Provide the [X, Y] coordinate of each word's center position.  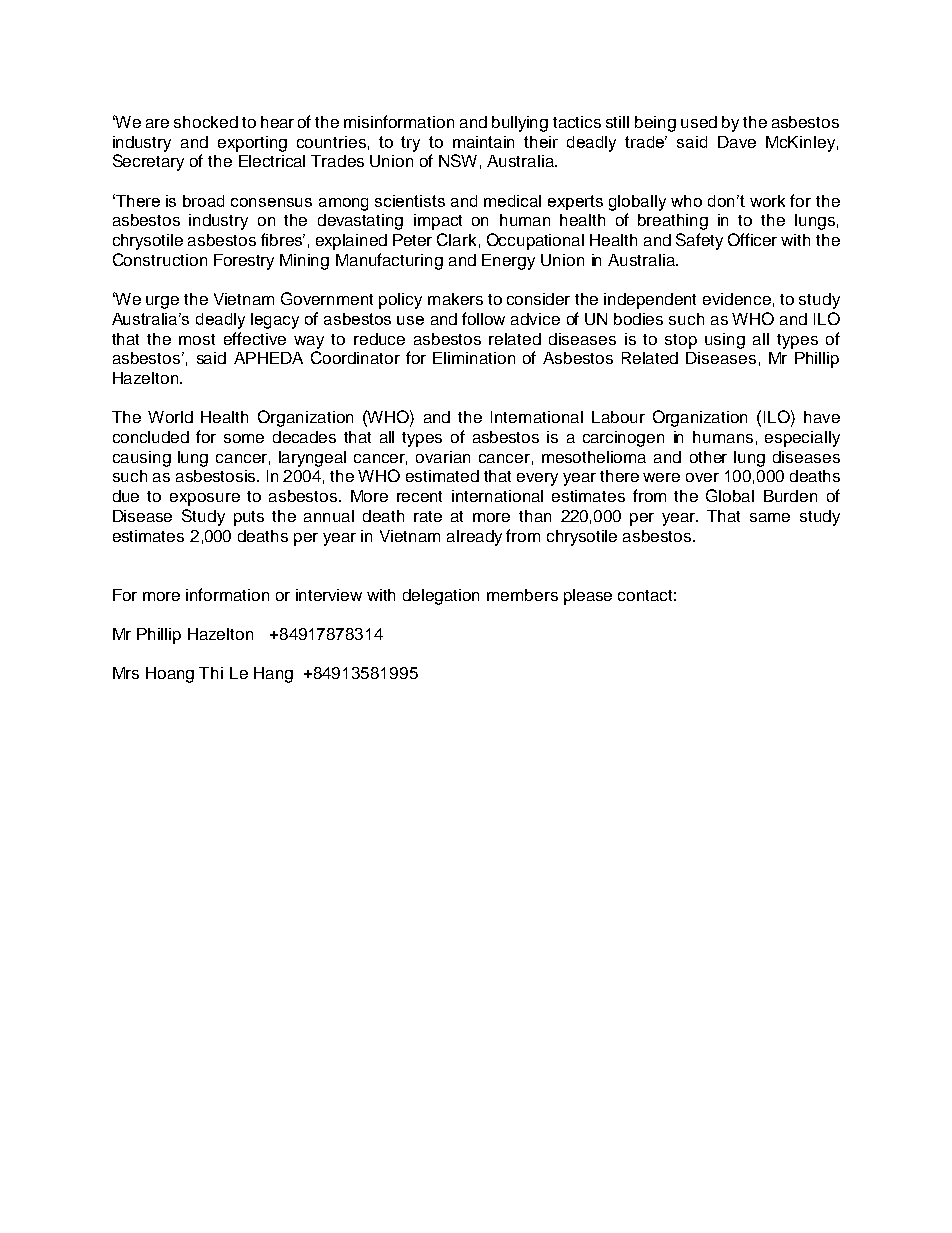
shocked [206, 122]
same [770, 517]
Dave [737, 142]
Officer [752, 239]
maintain [483, 142]
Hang [273, 675]
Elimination [474, 358]
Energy [508, 262]
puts [249, 518]
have [822, 417]
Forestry [244, 262]
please [588, 597]
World [170, 417]
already [474, 538]
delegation [441, 597]
